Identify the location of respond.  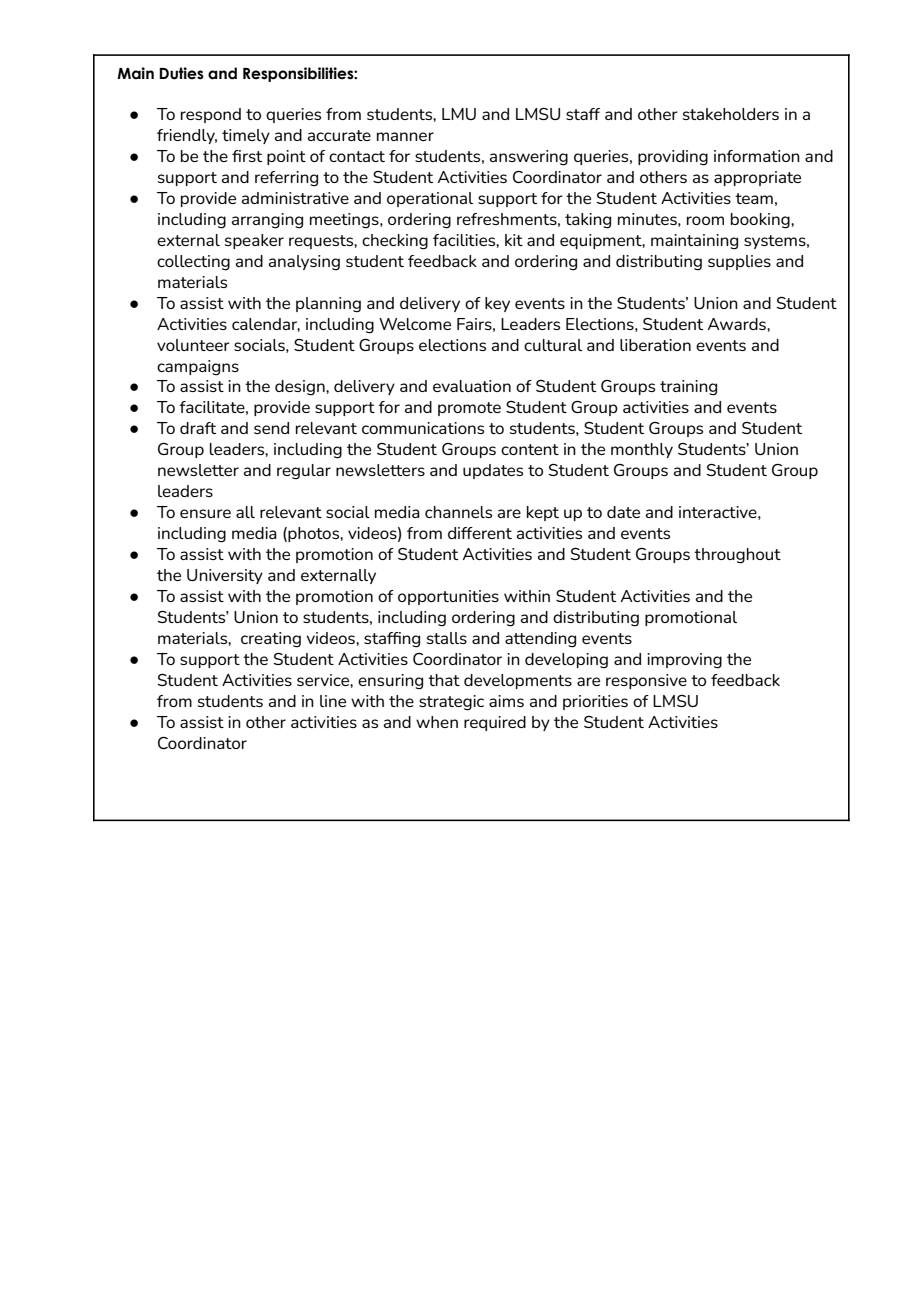
(211, 115).
